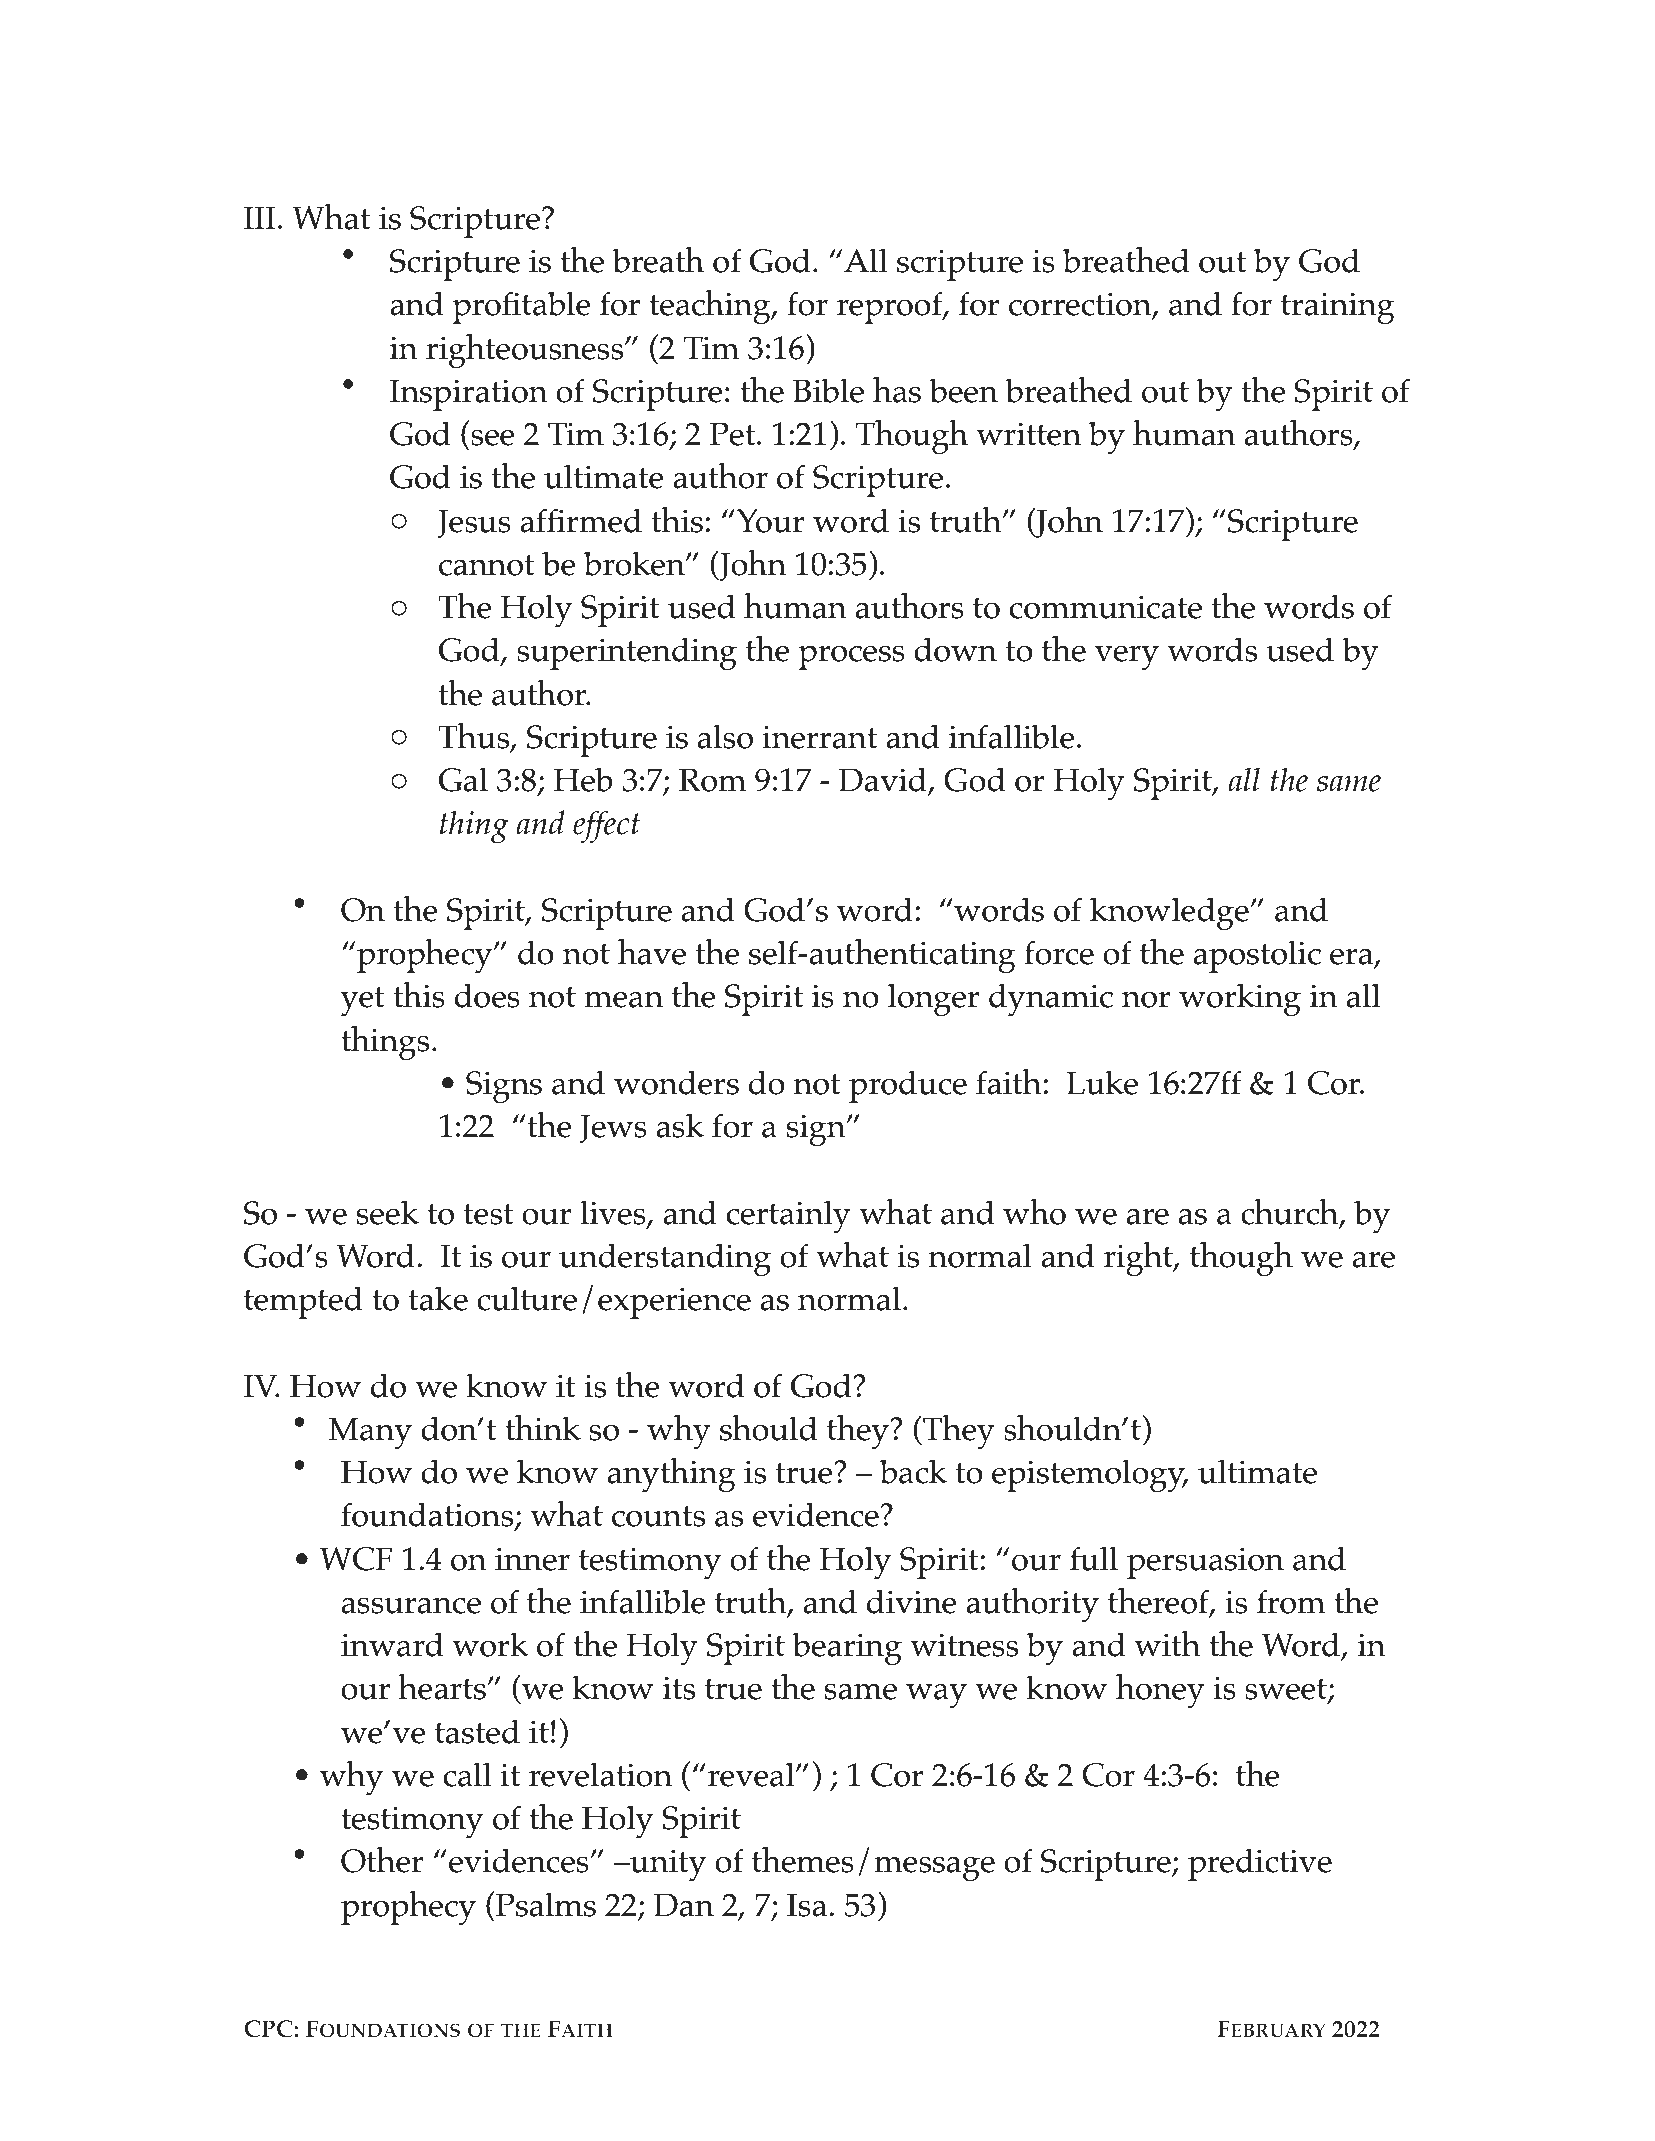 This page has height=2141, width=1655. Describe the element at coordinates (908, 1087) in the page. I see `produce` at that location.
